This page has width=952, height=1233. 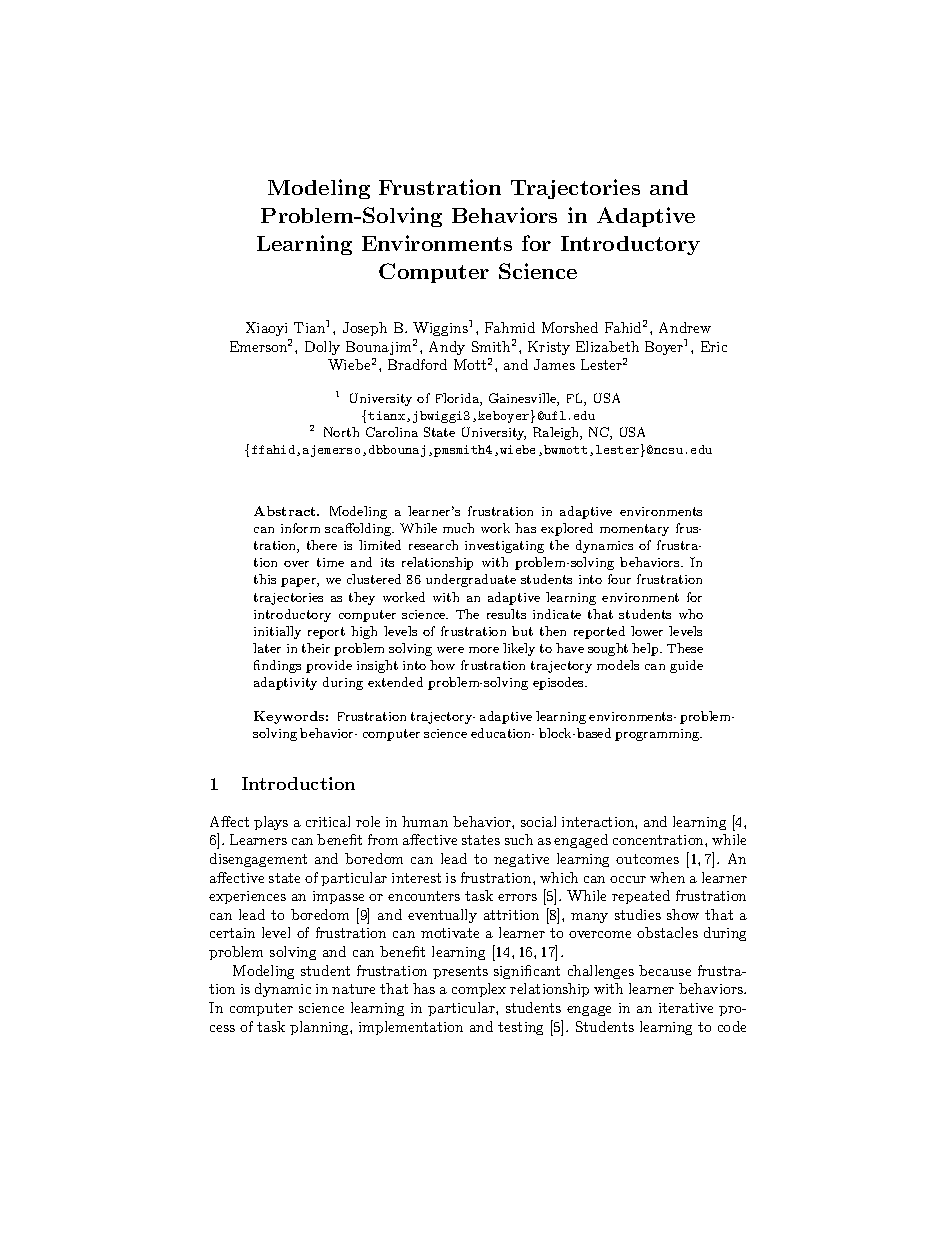 What do you see at coordinates (634, 530) in the page?
I see `momentary` at bounding box center [634, 530].
